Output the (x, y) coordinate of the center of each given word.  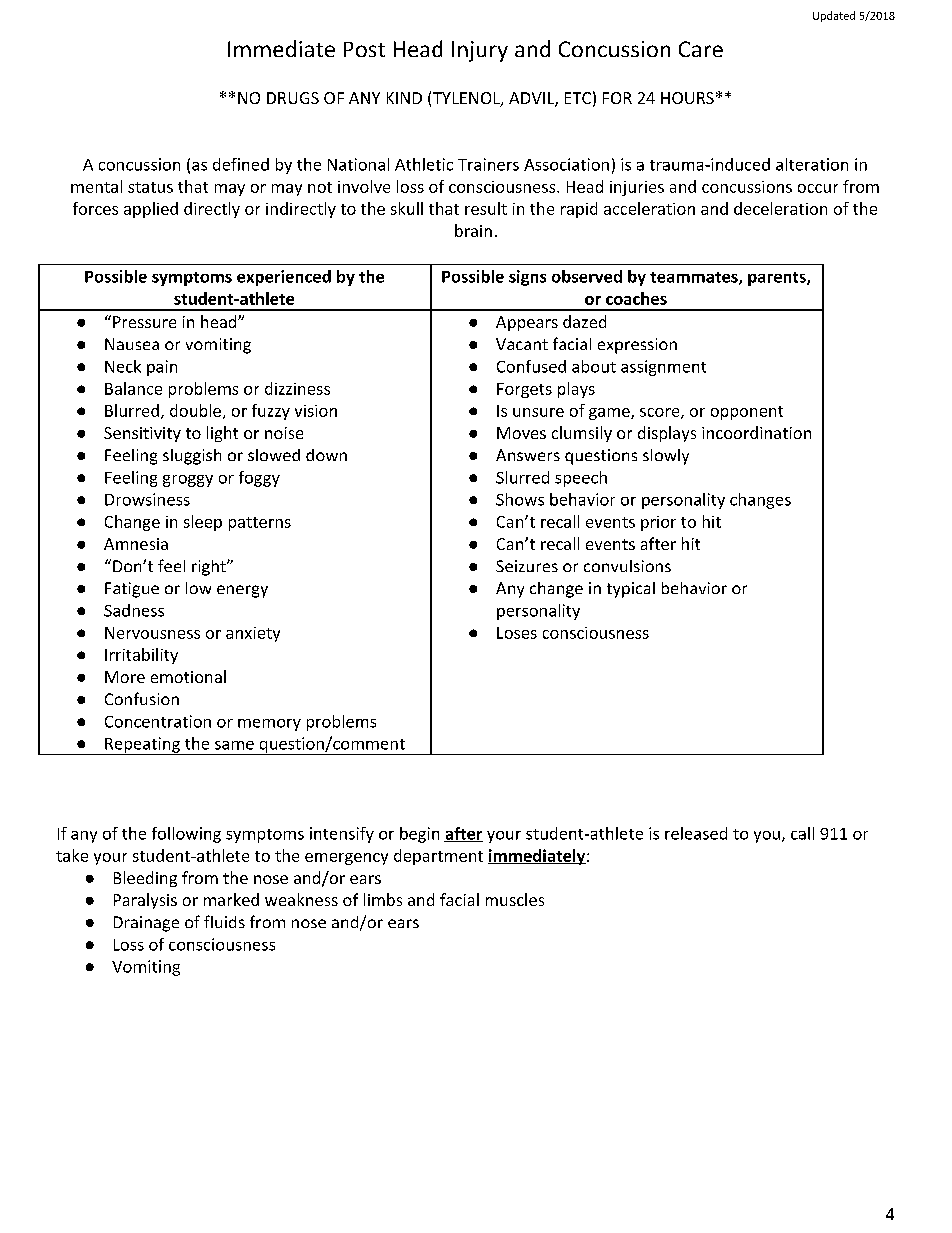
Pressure (144, 322)
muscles (515, 899)
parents (778, 279)
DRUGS (293, 98)
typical (631, 590)
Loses (517, 633)
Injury (480, 51)
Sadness (134, 610)
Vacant (522, 344)
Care (701, 49)
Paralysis (145, 901)
